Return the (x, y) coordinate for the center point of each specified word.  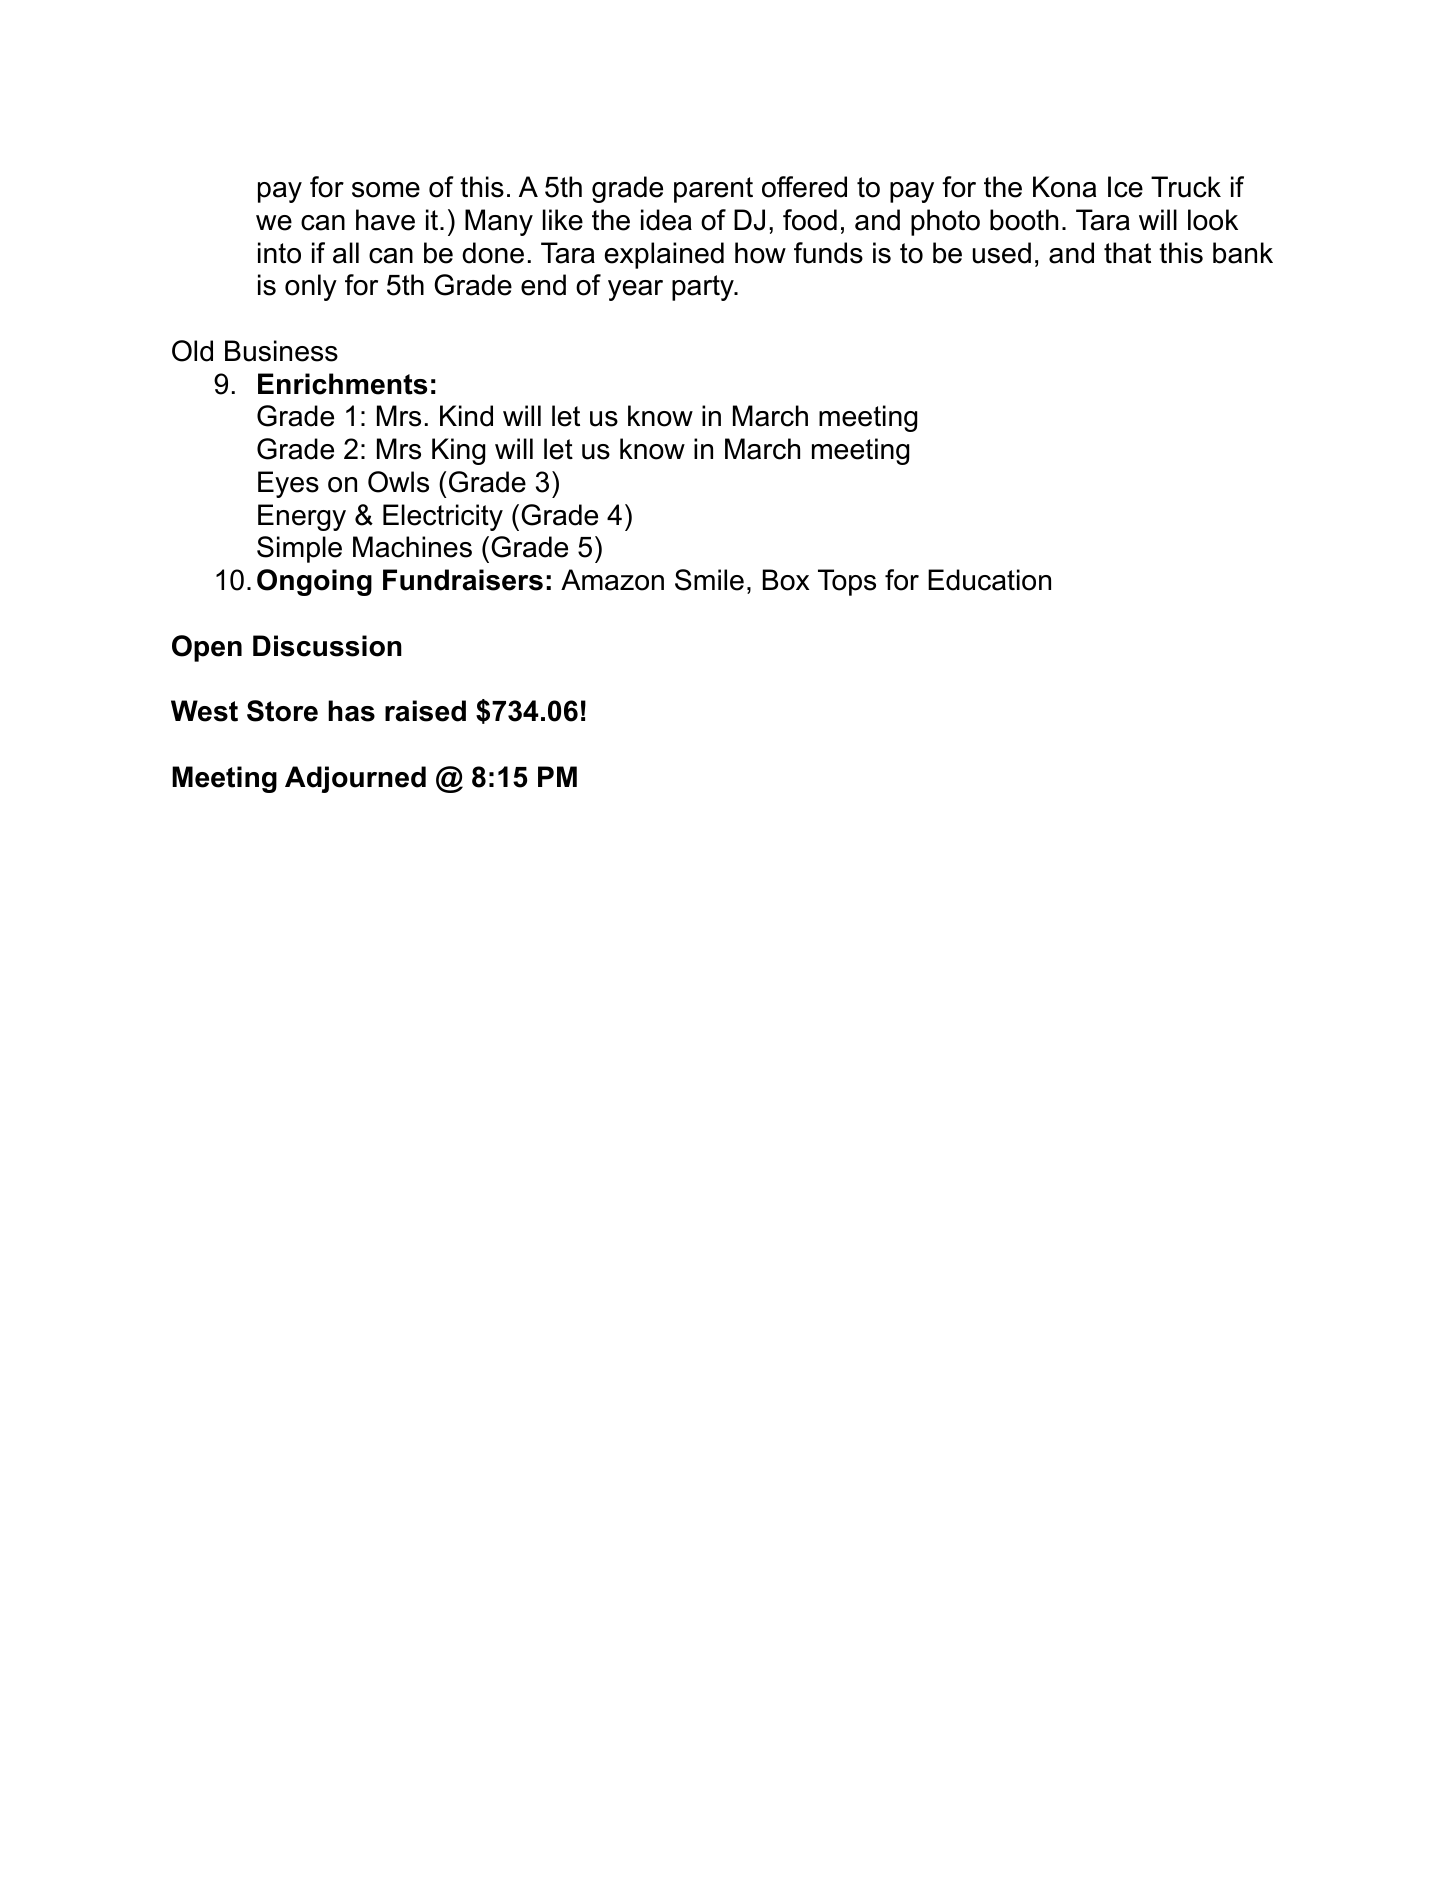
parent (713, 190)
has (351, 711)
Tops (847, 582)
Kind (466, 416)
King (458, 451)
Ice (1125, 187)
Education (989, 580)
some (386, 190)
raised (425, 711)
